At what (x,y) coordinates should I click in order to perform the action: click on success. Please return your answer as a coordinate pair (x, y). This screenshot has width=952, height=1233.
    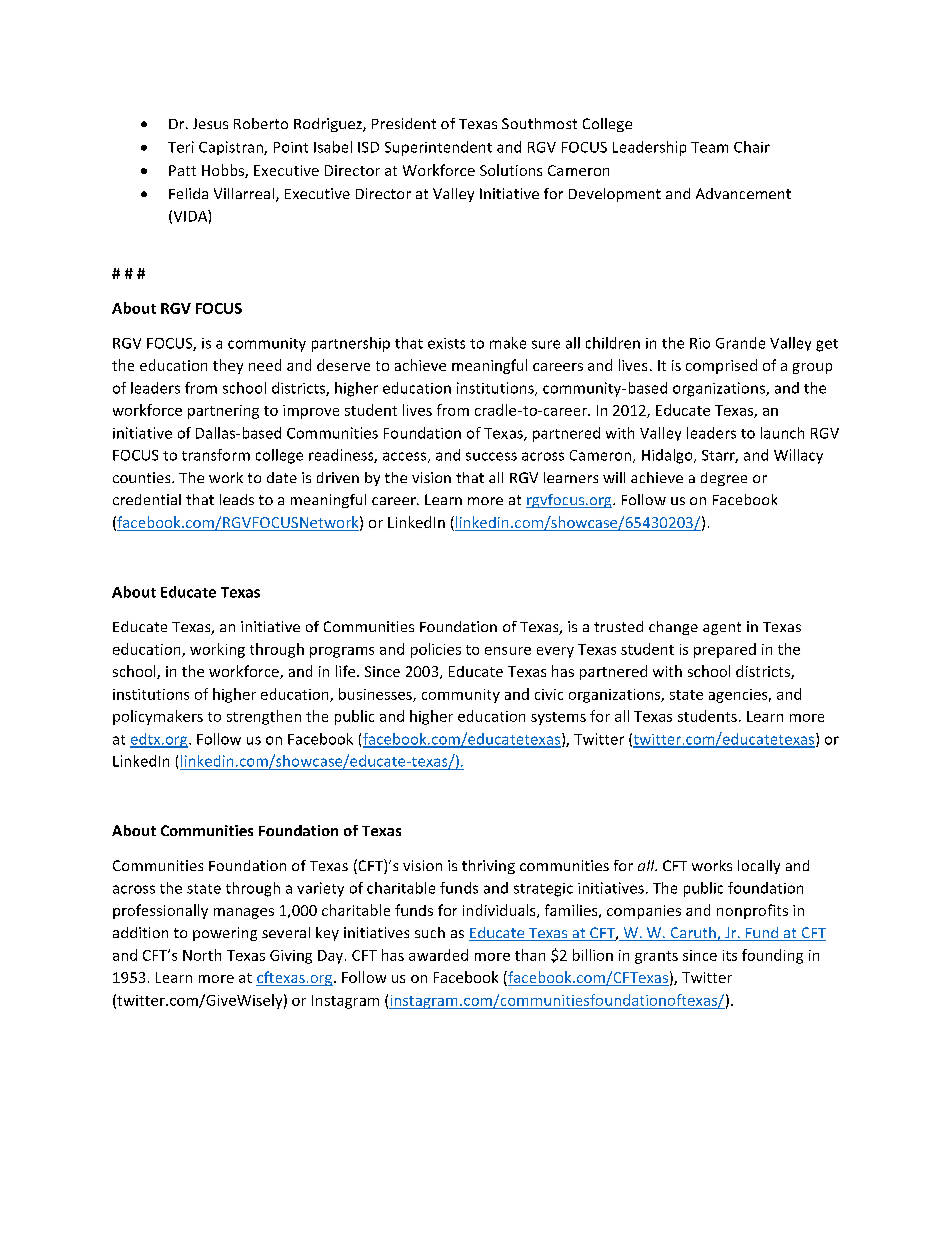
    Looking at the image, I should click on (491, 456).
